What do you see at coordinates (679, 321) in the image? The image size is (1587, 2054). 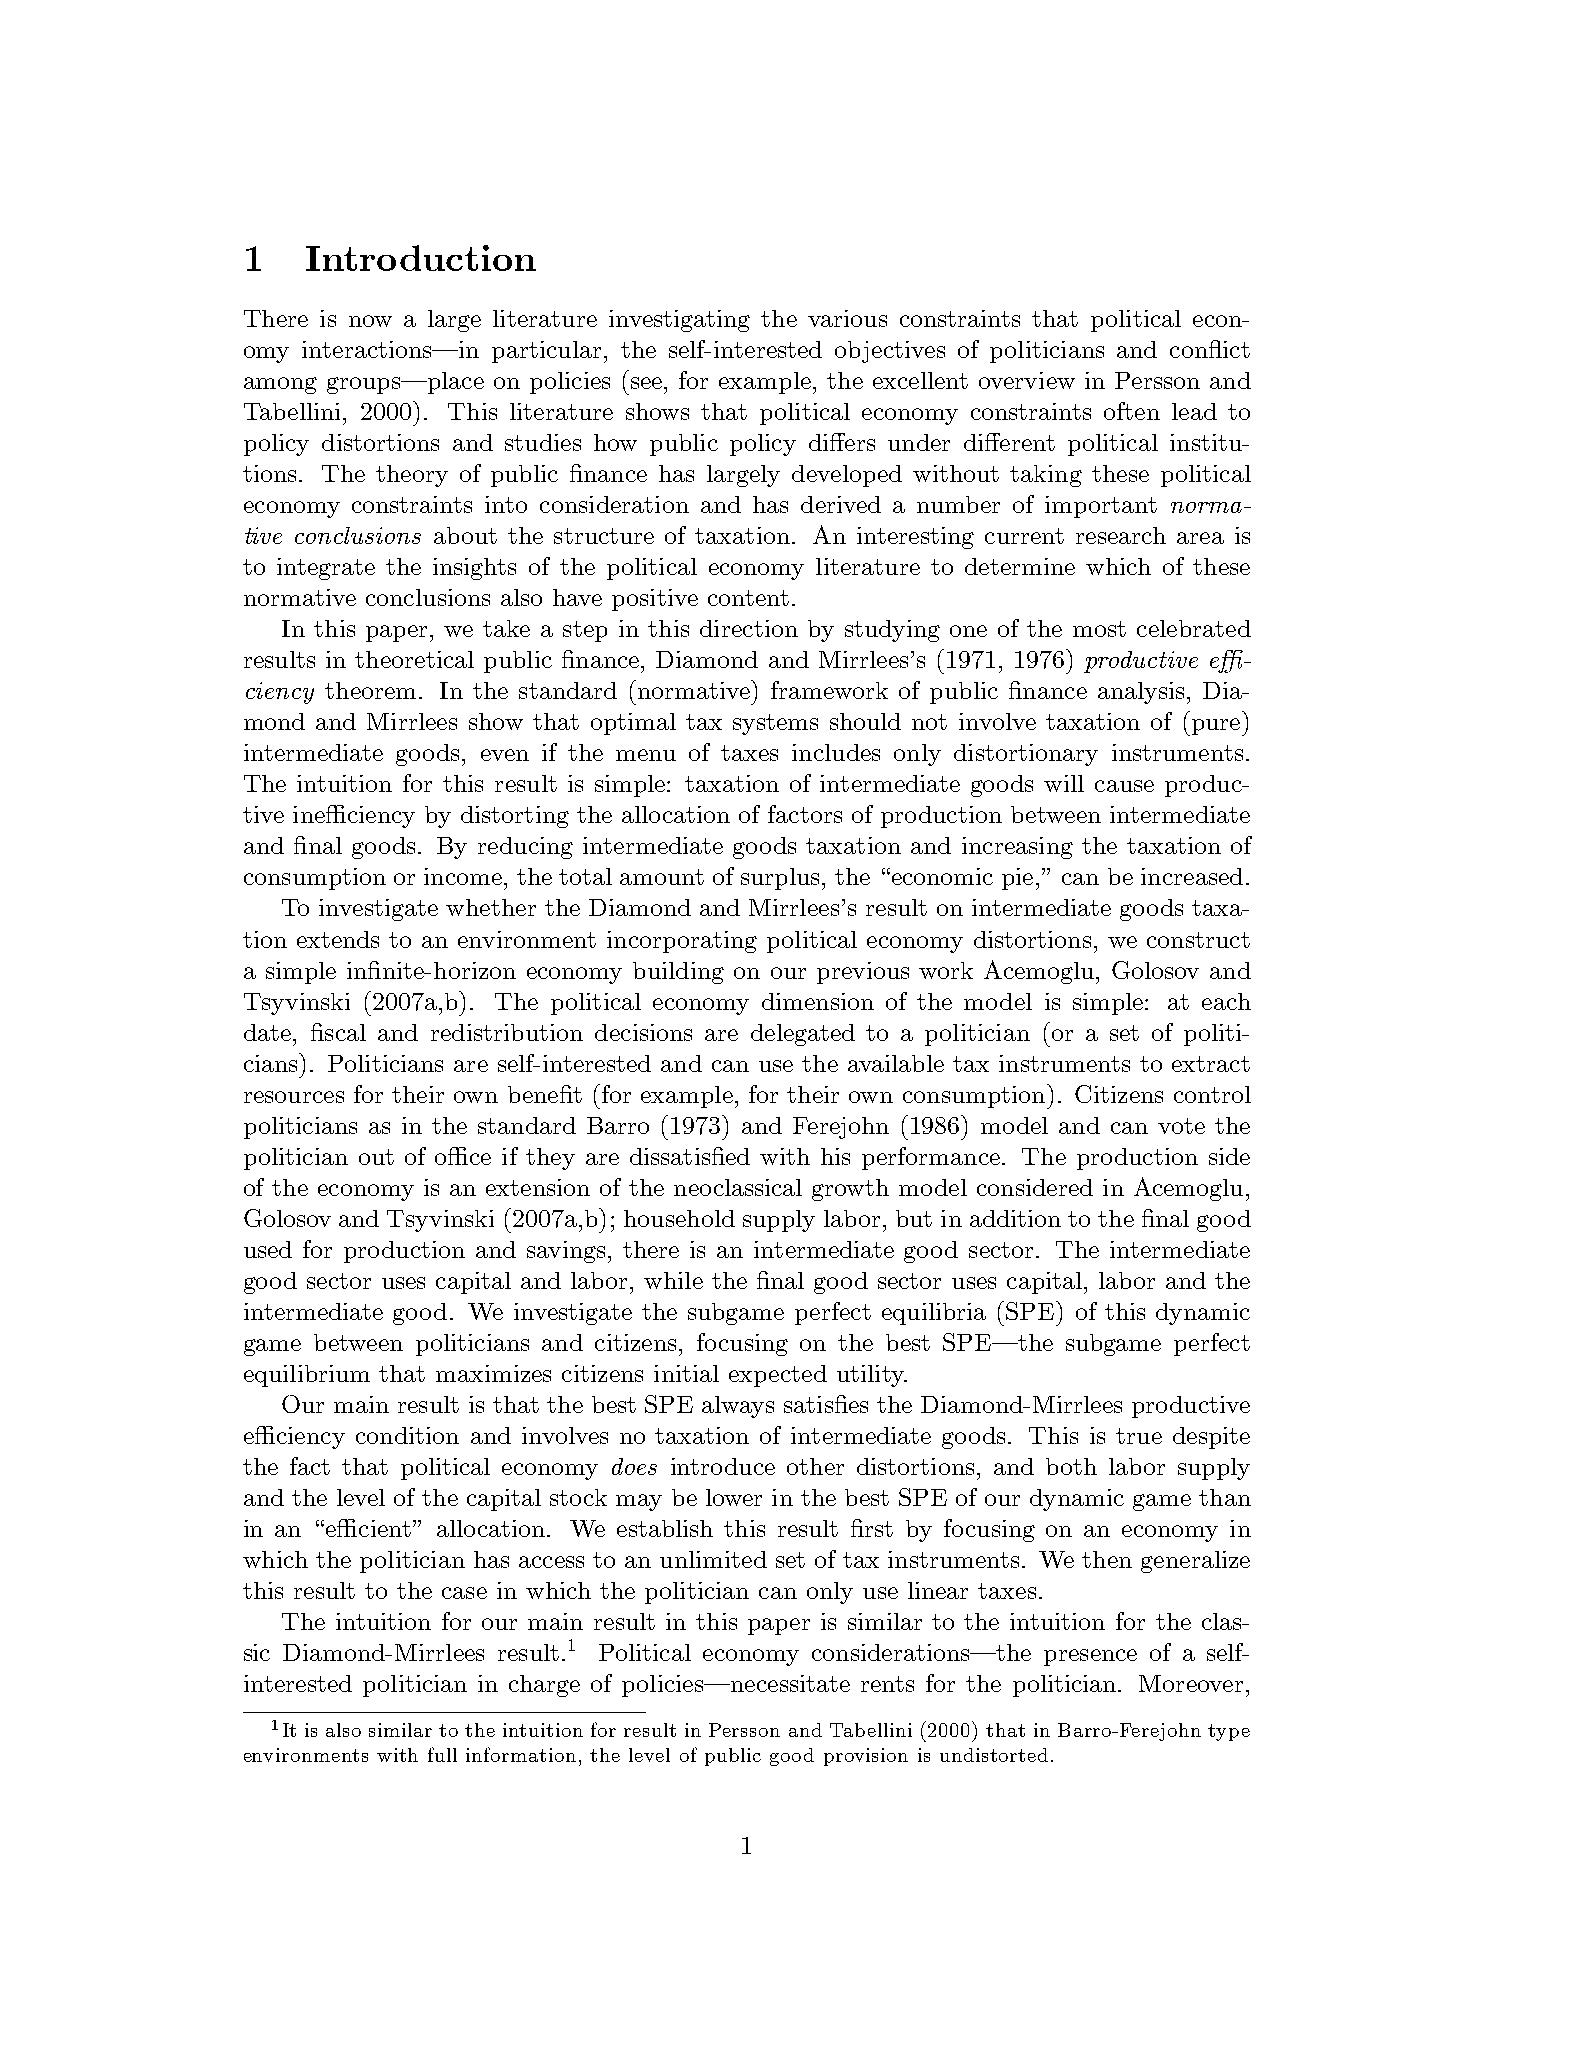 I see `investigating` at bounding box center [679, 321].
